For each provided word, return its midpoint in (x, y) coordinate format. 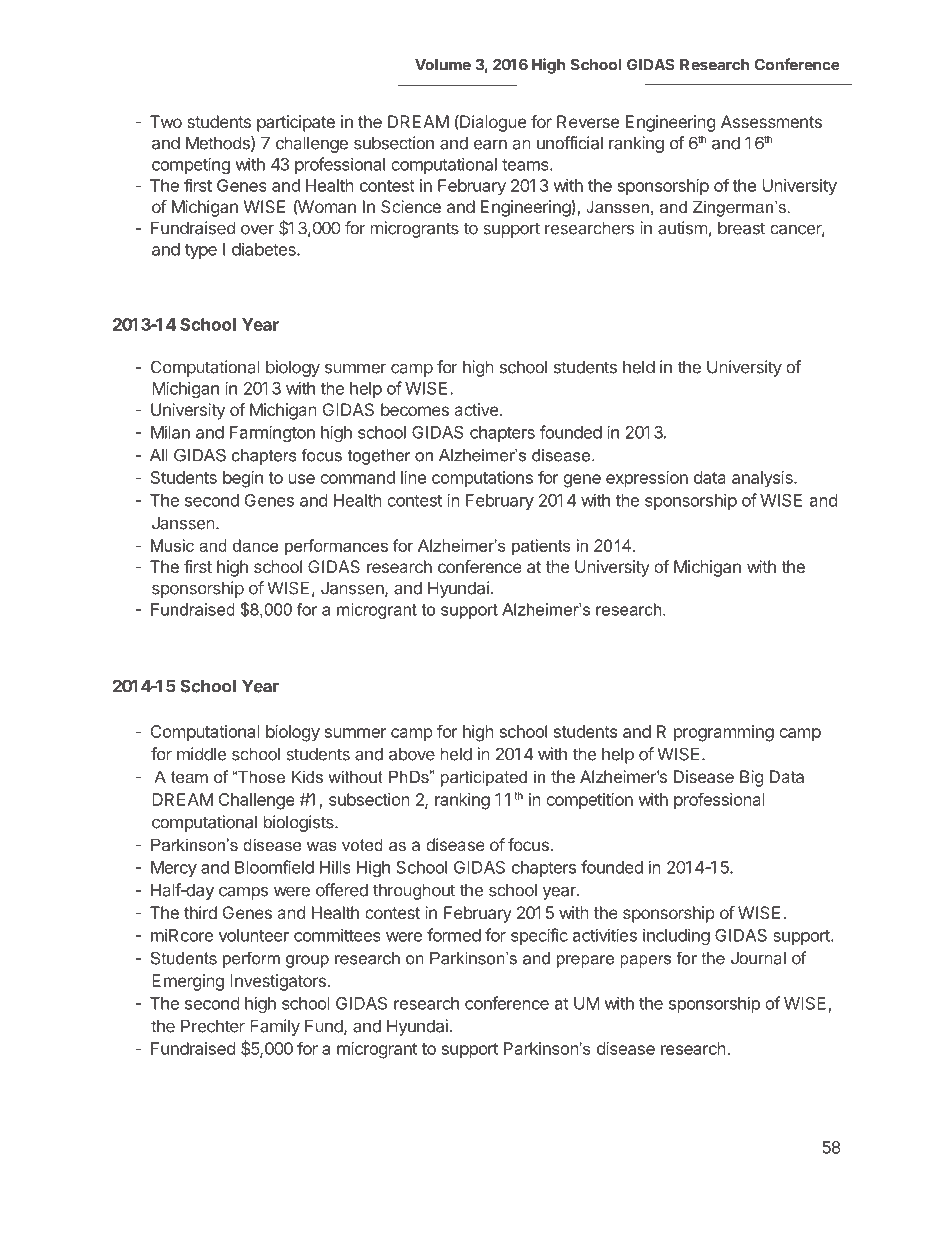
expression (647, 479)
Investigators (278, 982)
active (476, 409)
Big (751, 778)
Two (166, 121)
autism (682, 228)
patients (541, 547)
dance (256, 545)
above (412, 754)
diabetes (265, 249)
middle (201, 754)
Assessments (771, 121)
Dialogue (492, 123)
